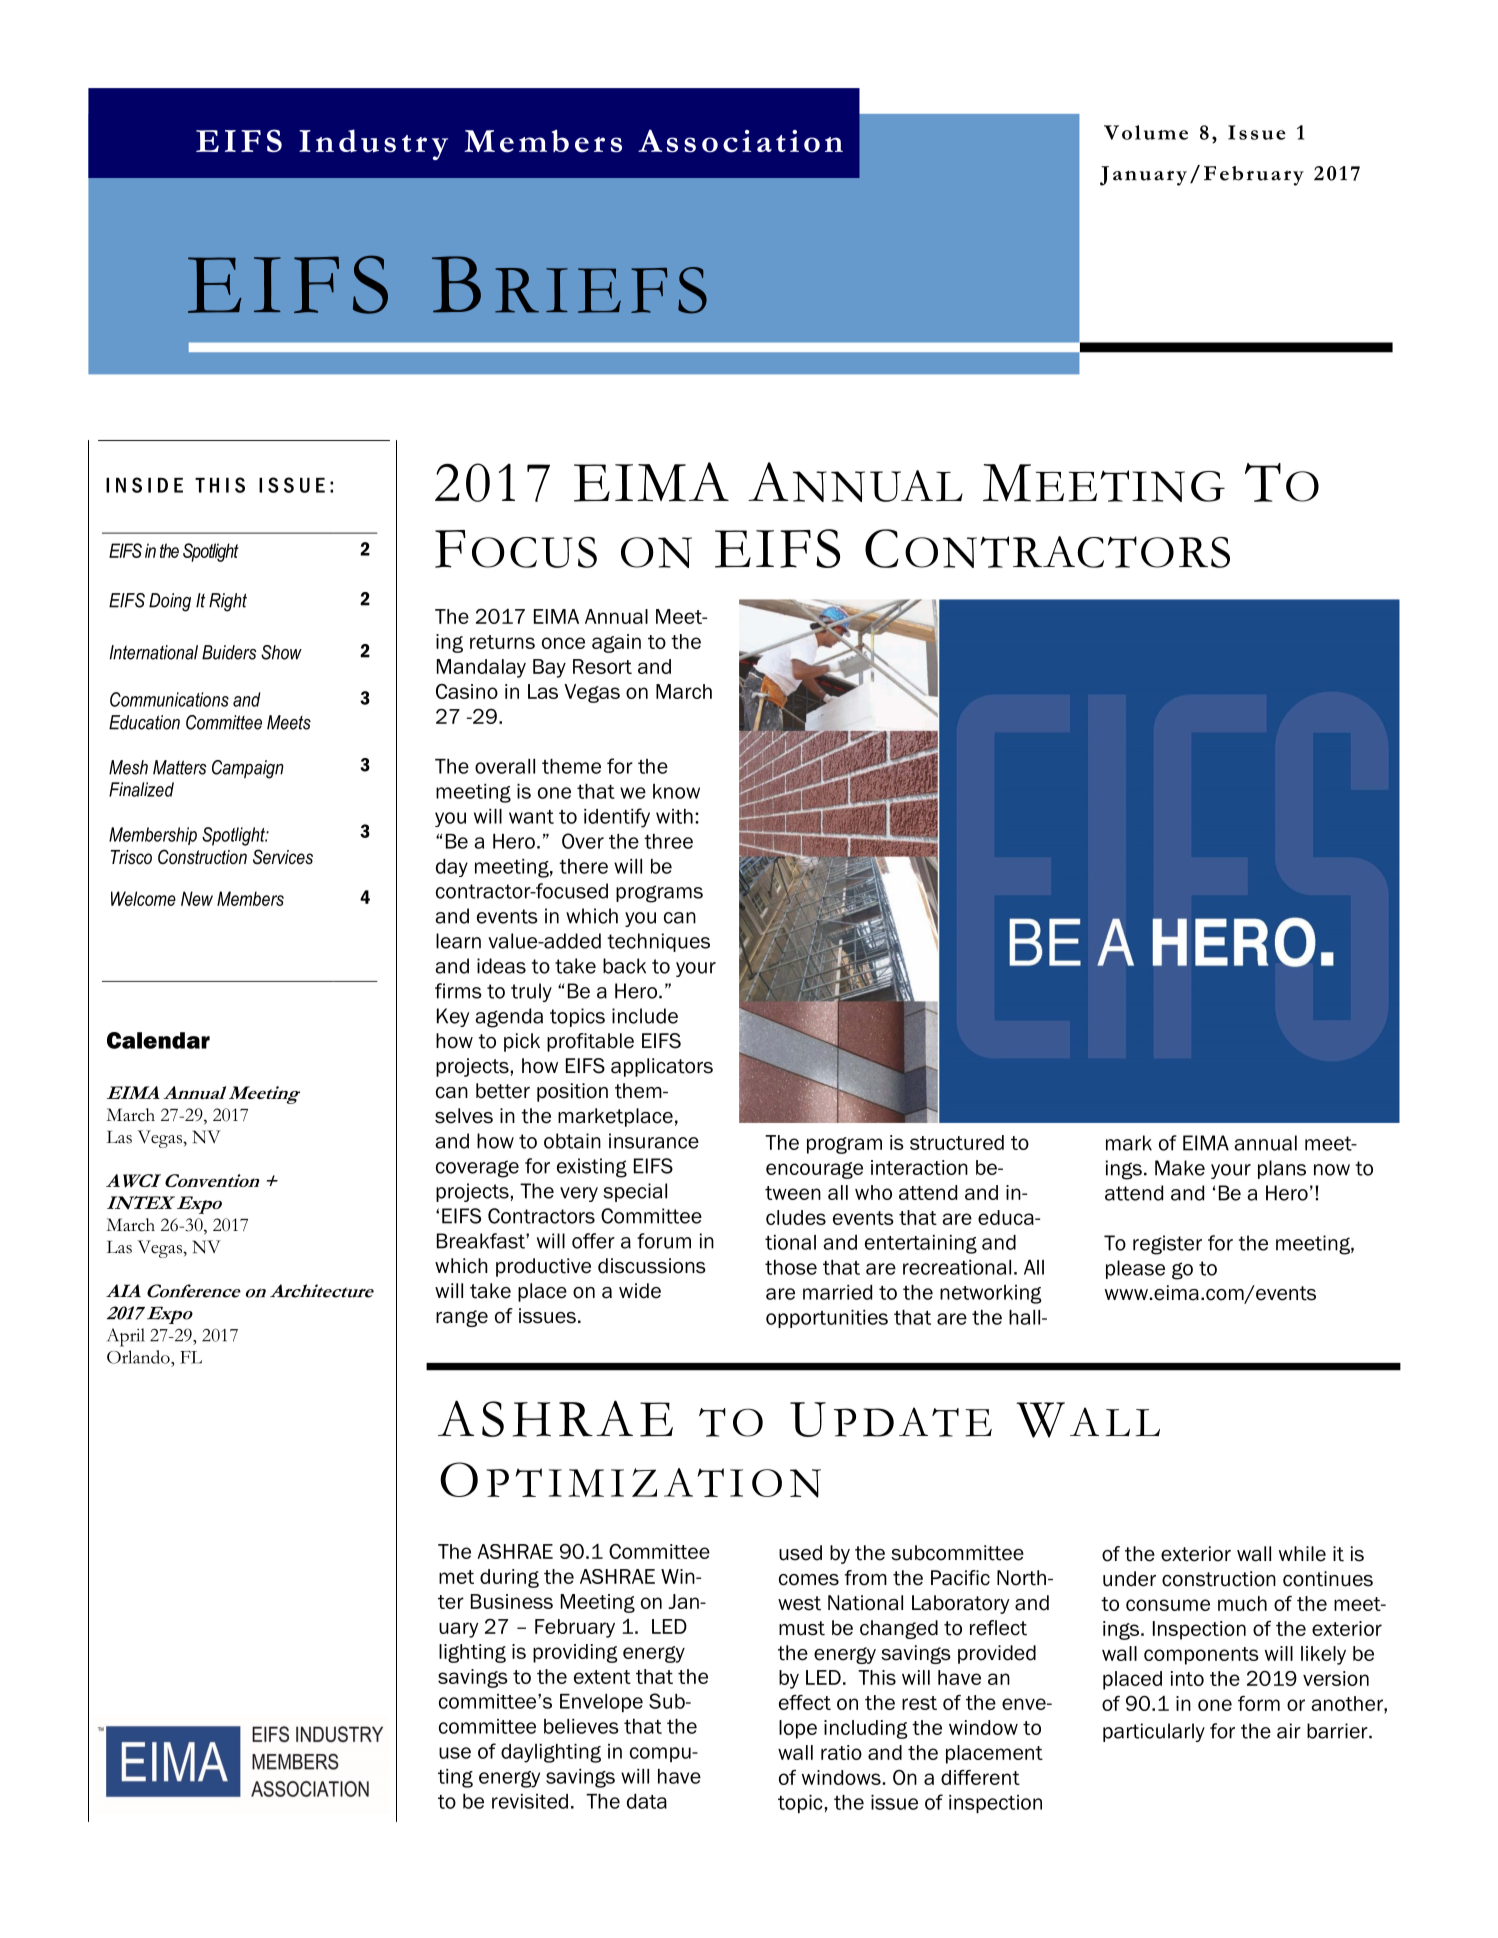 The height and width of the screenshot is (1938, 1498). What do you see at coordinates (530, 1801) in the screenshot?
I see `revisited` at bounding box center [530, 1801].
